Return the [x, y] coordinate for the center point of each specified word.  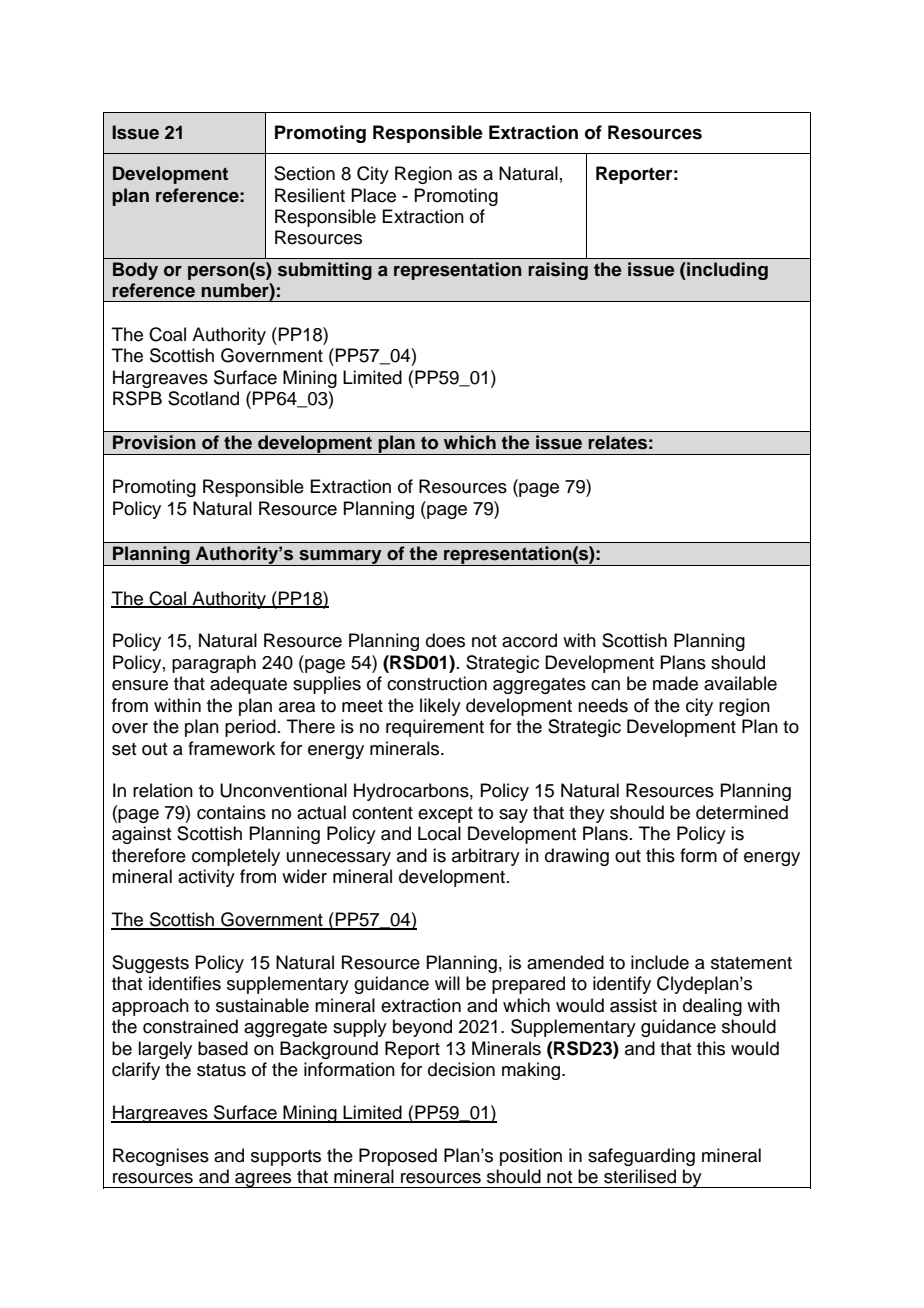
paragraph [214, 664]
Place [373, 195]
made [675, 683]
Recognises [161, 1157]
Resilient [310, 195]
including [726, 271]
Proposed [398, 1157]
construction [437, 683]
